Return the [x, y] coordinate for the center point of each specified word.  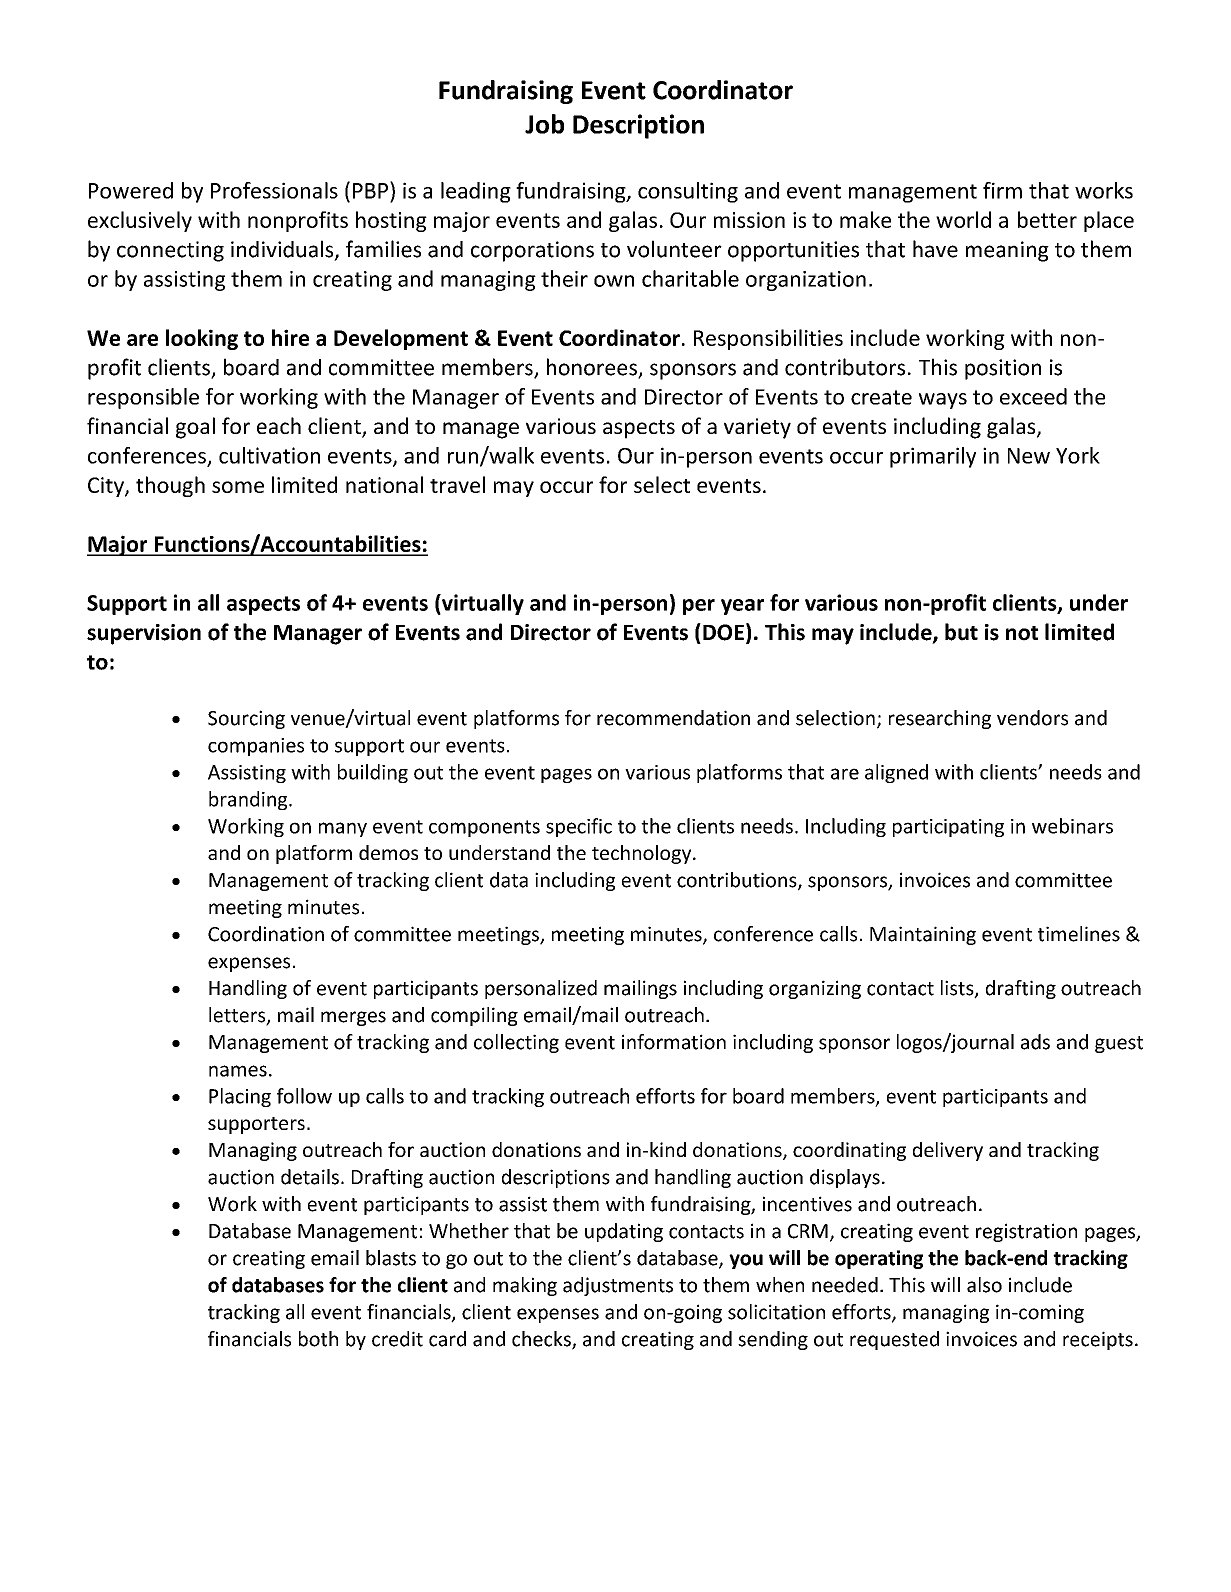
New [1029, 456]
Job [544, 124]
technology [643, 854]
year [742, 607]
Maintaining [923, 935]
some [238, 487]
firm [1002, 190]
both [318, 1339]
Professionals [274, 190]
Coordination [266, 934]
